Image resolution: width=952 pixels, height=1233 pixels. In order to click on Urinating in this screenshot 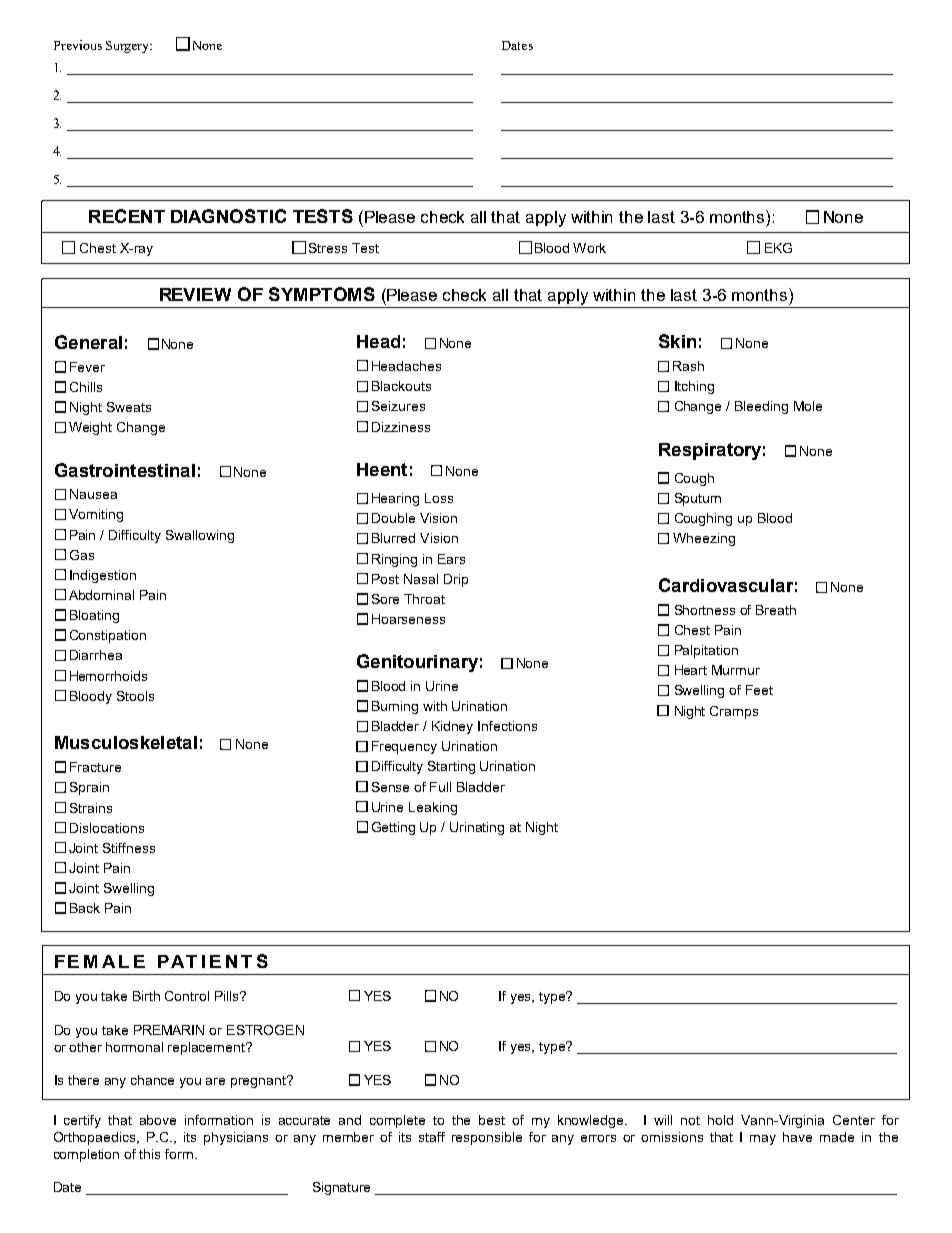, I will do `click(477, 828)`.
